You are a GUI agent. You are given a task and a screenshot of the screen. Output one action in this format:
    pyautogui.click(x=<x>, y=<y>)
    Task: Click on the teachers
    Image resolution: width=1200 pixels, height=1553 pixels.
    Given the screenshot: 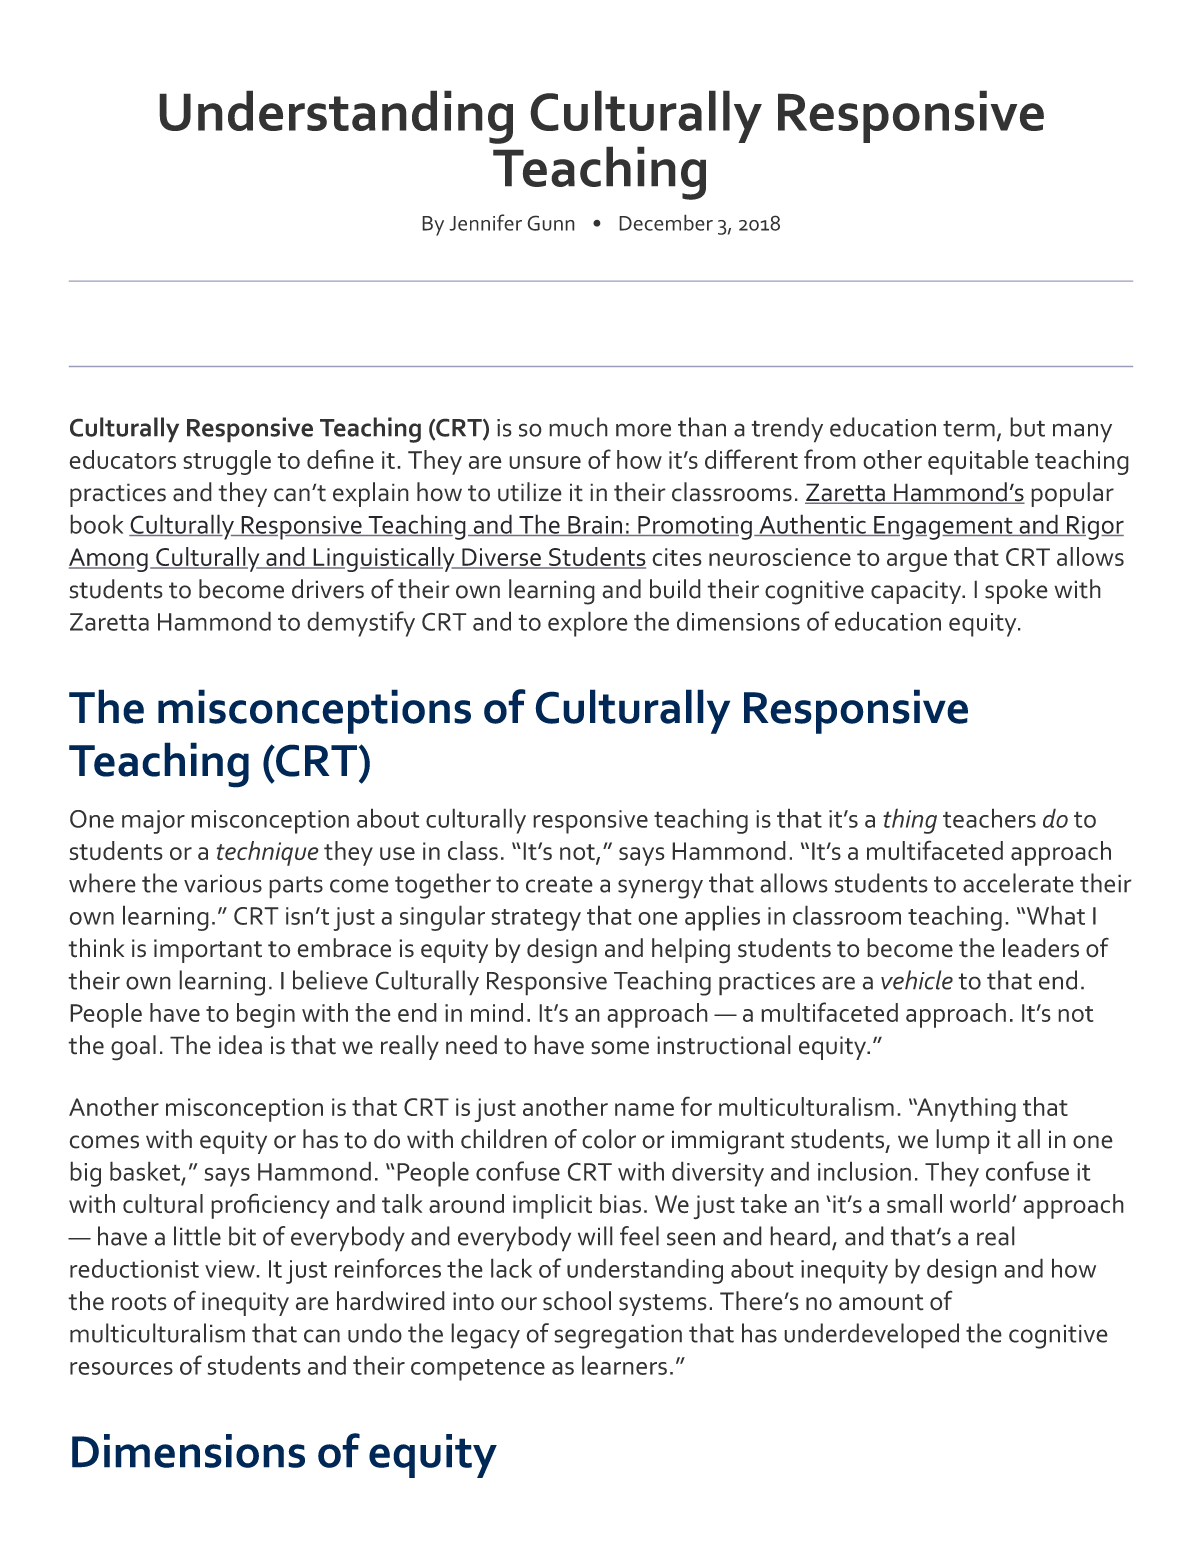 What is the action you would take?
    pyautogui.click(x=989, y=818)
